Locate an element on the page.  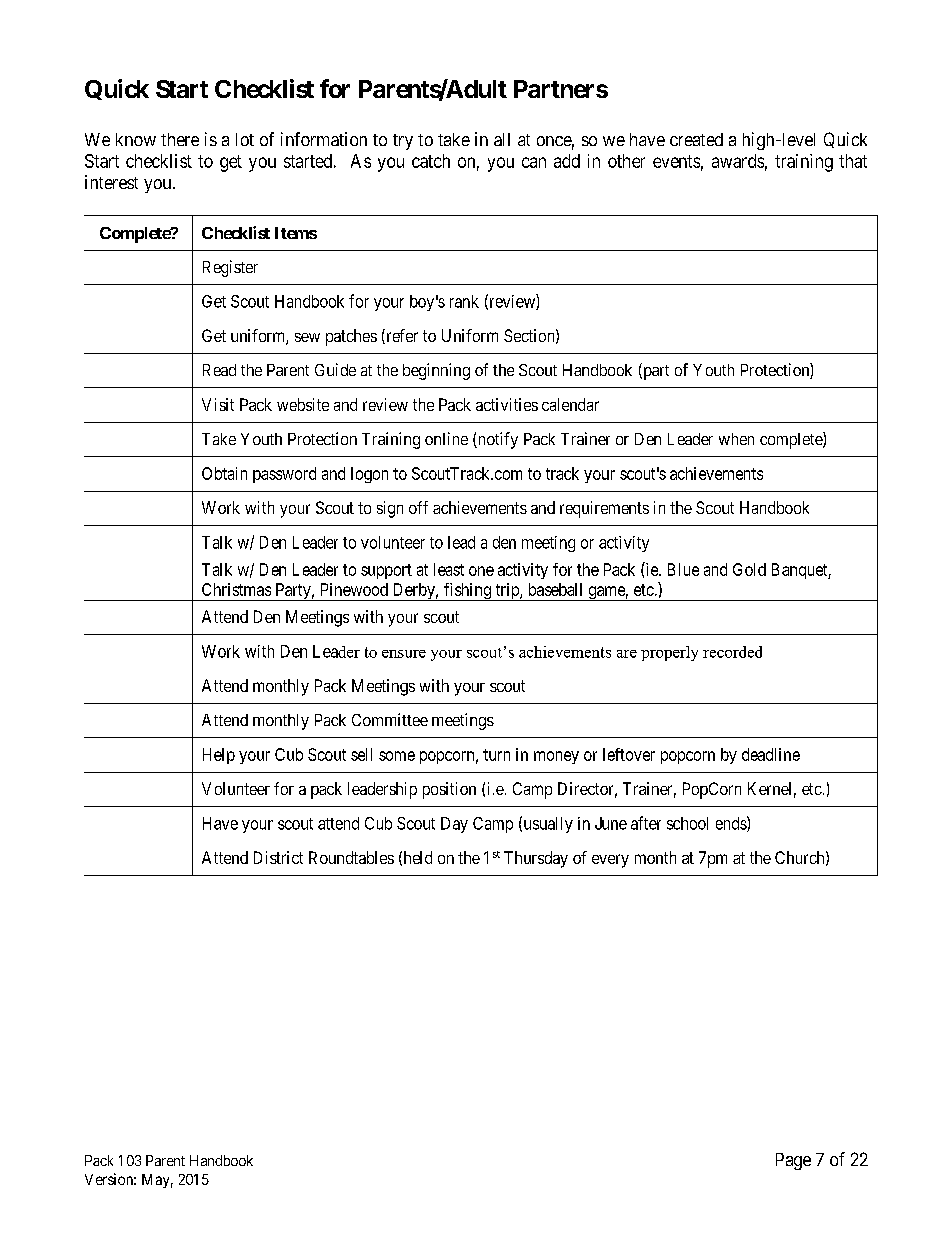
catch is located at coordinates (431, 161).
